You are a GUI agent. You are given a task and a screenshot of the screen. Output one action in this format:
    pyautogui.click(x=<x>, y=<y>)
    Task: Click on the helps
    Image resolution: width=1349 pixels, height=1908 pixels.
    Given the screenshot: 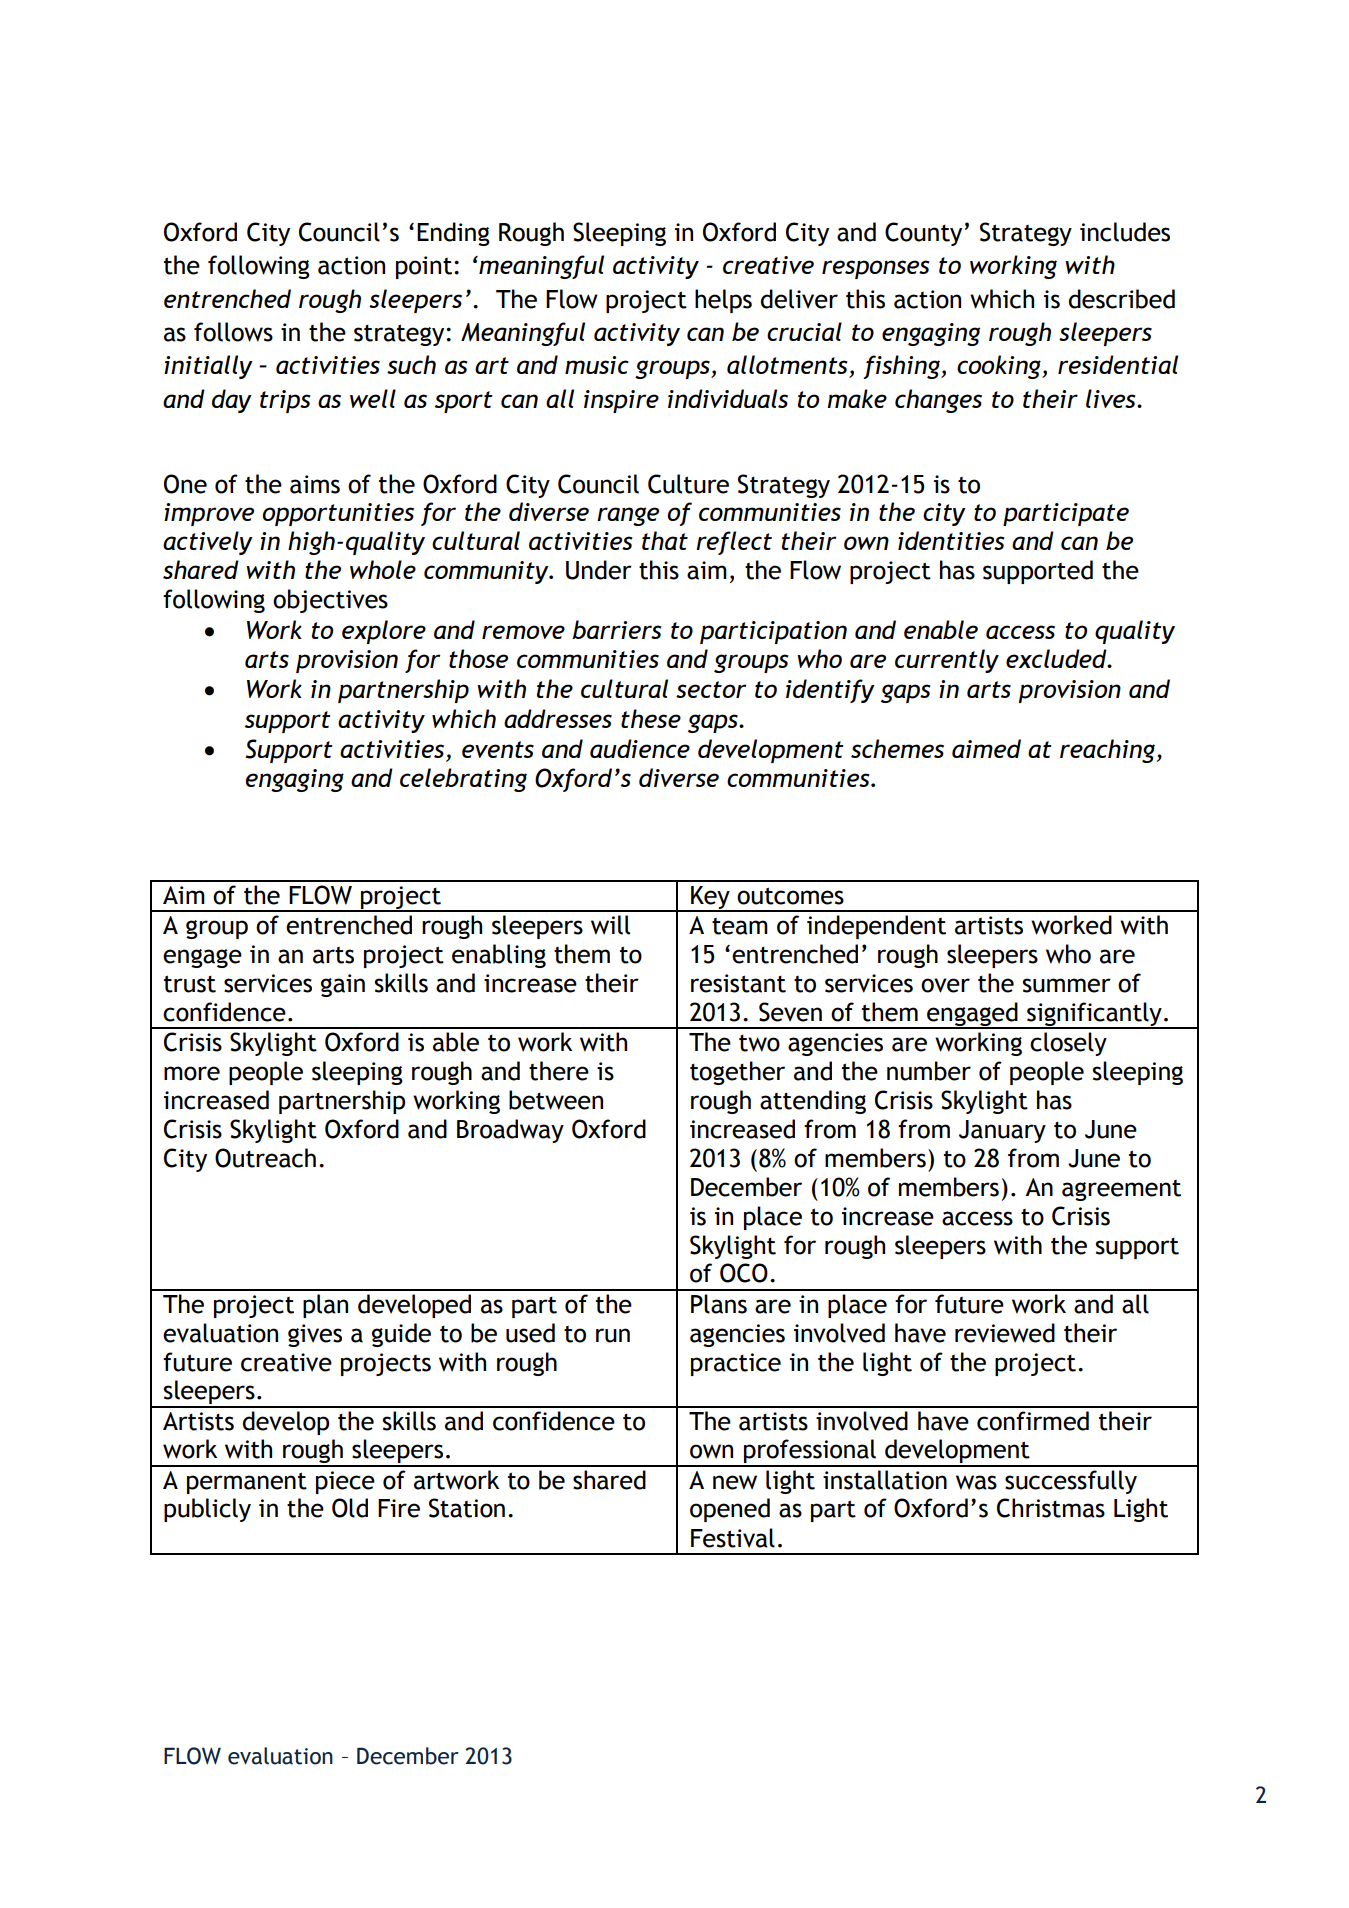 What is the action you would take?
    pyautogui.click(x=723, y=301)
